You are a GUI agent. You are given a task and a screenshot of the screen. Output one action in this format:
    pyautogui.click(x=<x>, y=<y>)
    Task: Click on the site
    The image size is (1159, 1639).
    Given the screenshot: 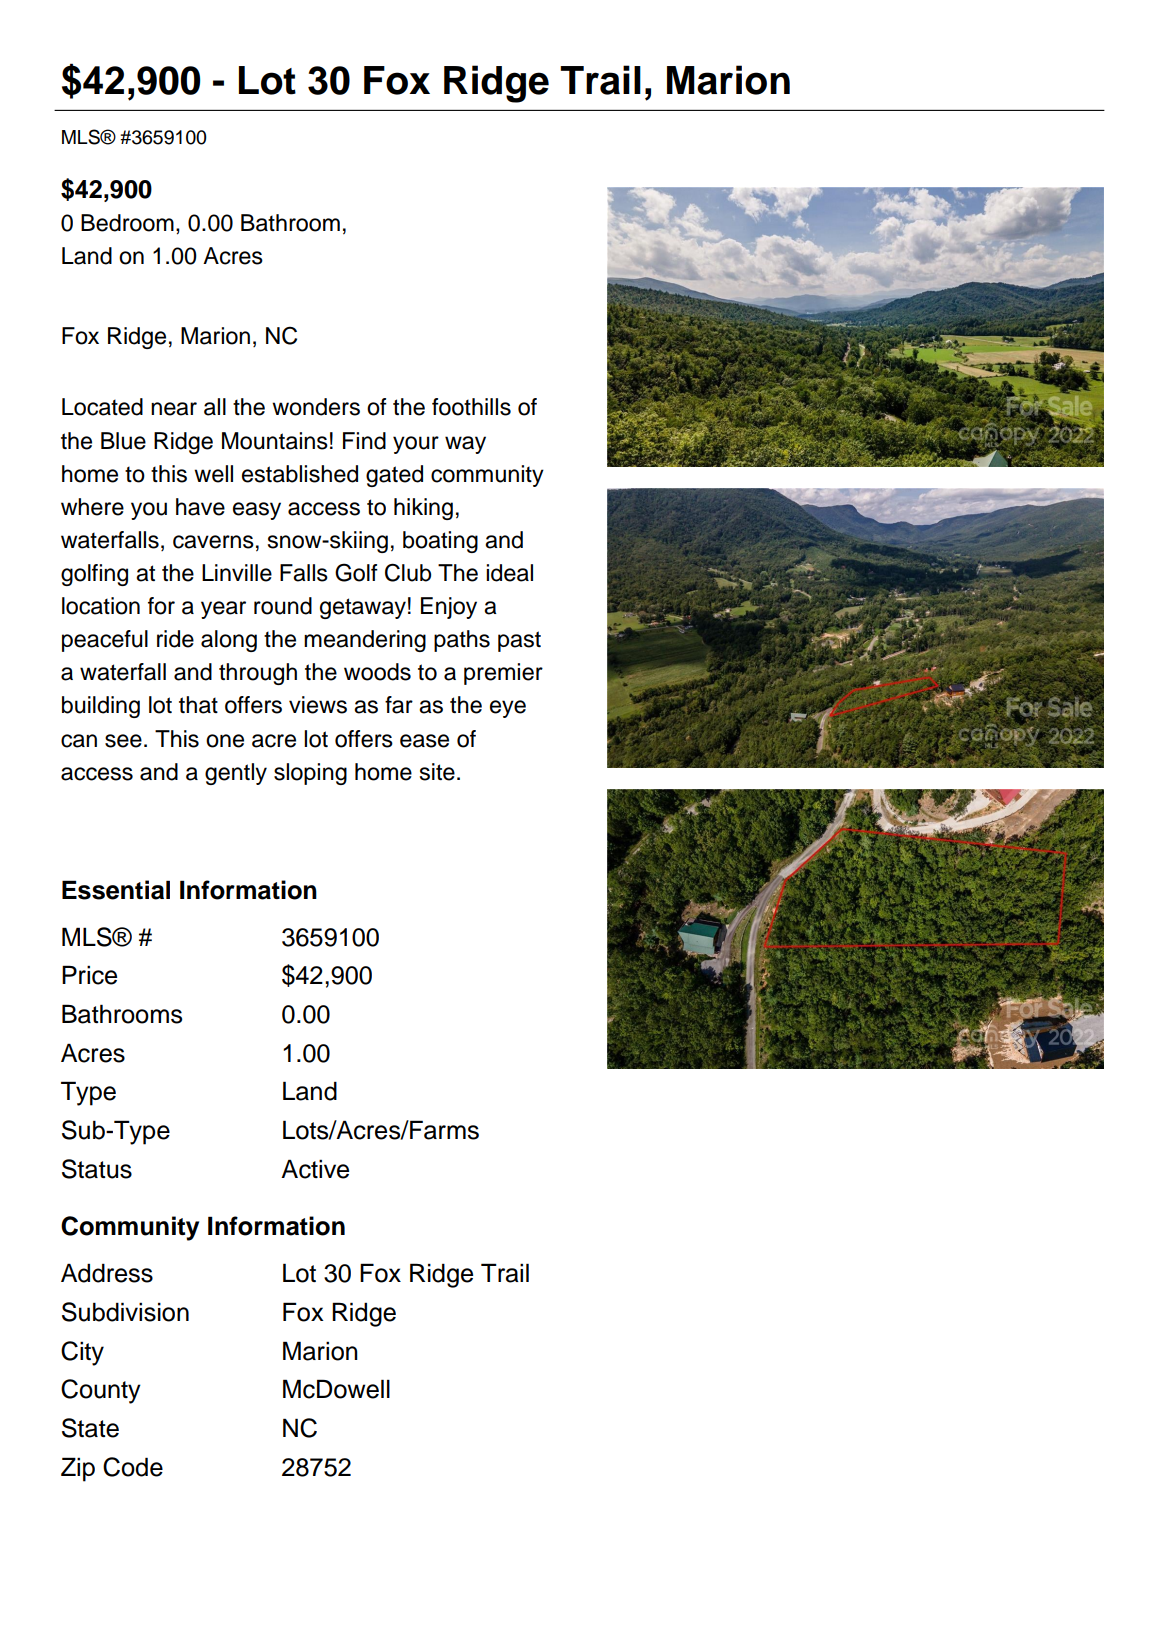 What is the action you would take?
    pyautogui.click(x=437, y=772)
